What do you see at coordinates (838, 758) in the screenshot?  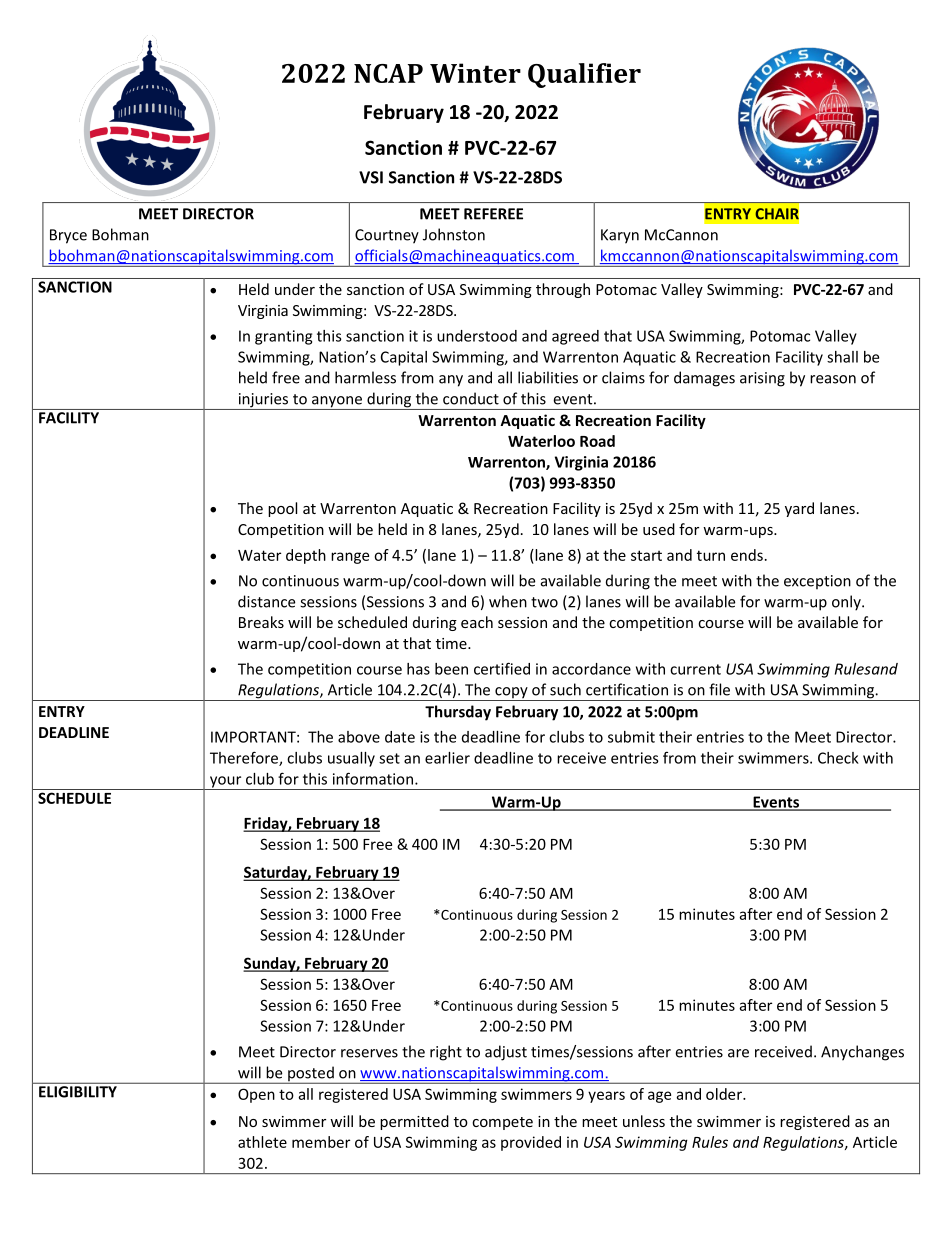 I see `Check` at bounding box center [838, 758].
